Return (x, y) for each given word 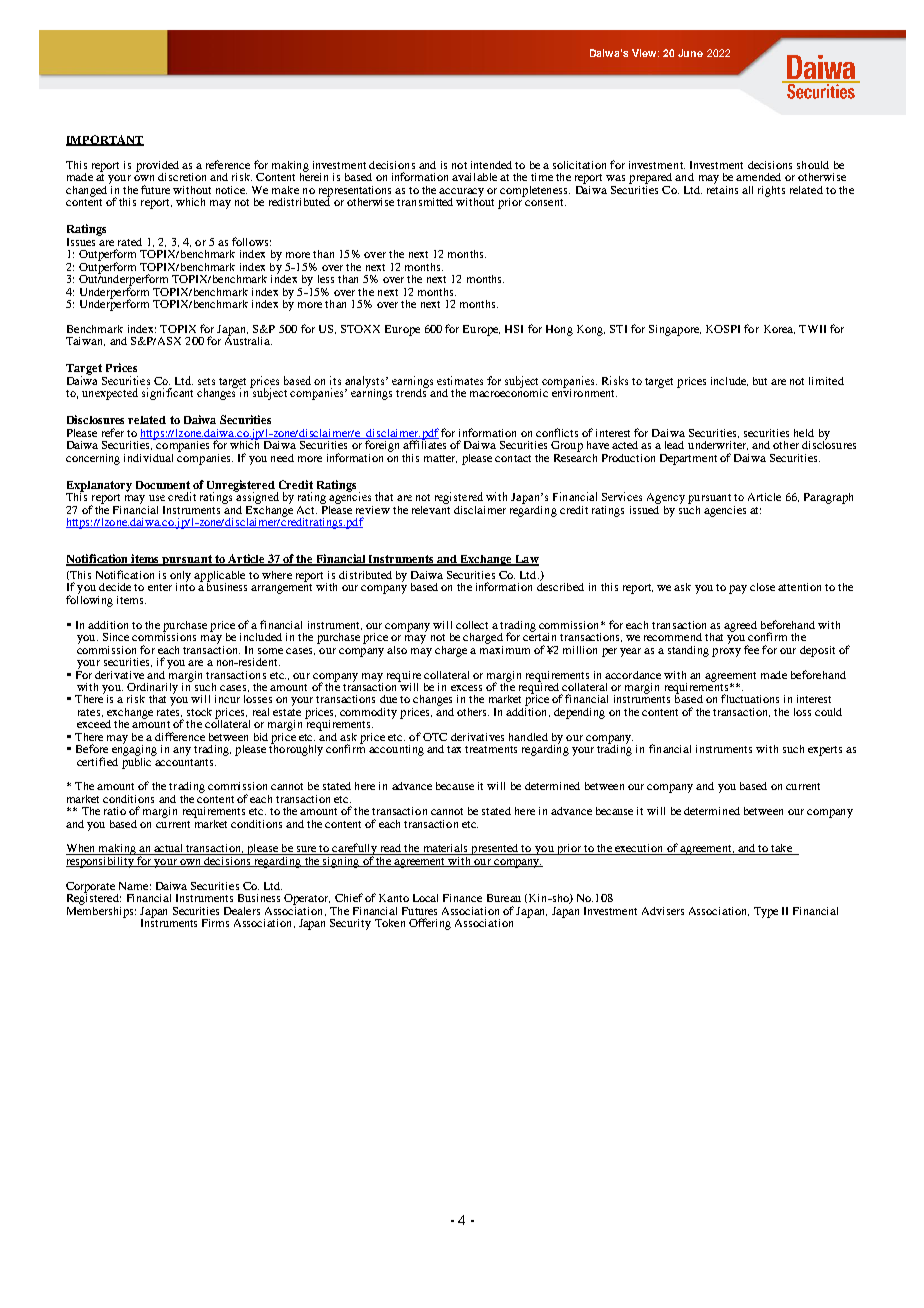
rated (130, 242)
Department (688, 459)
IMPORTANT (105, 140)
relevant (431, 508)
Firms (215, 923)
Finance (462, 898)
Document (163, 485)
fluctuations (750, 698)
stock (199, 712)
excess (466, 688)
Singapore (675, 330)
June (690, 53)
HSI (514, 329)
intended (491, 165)
